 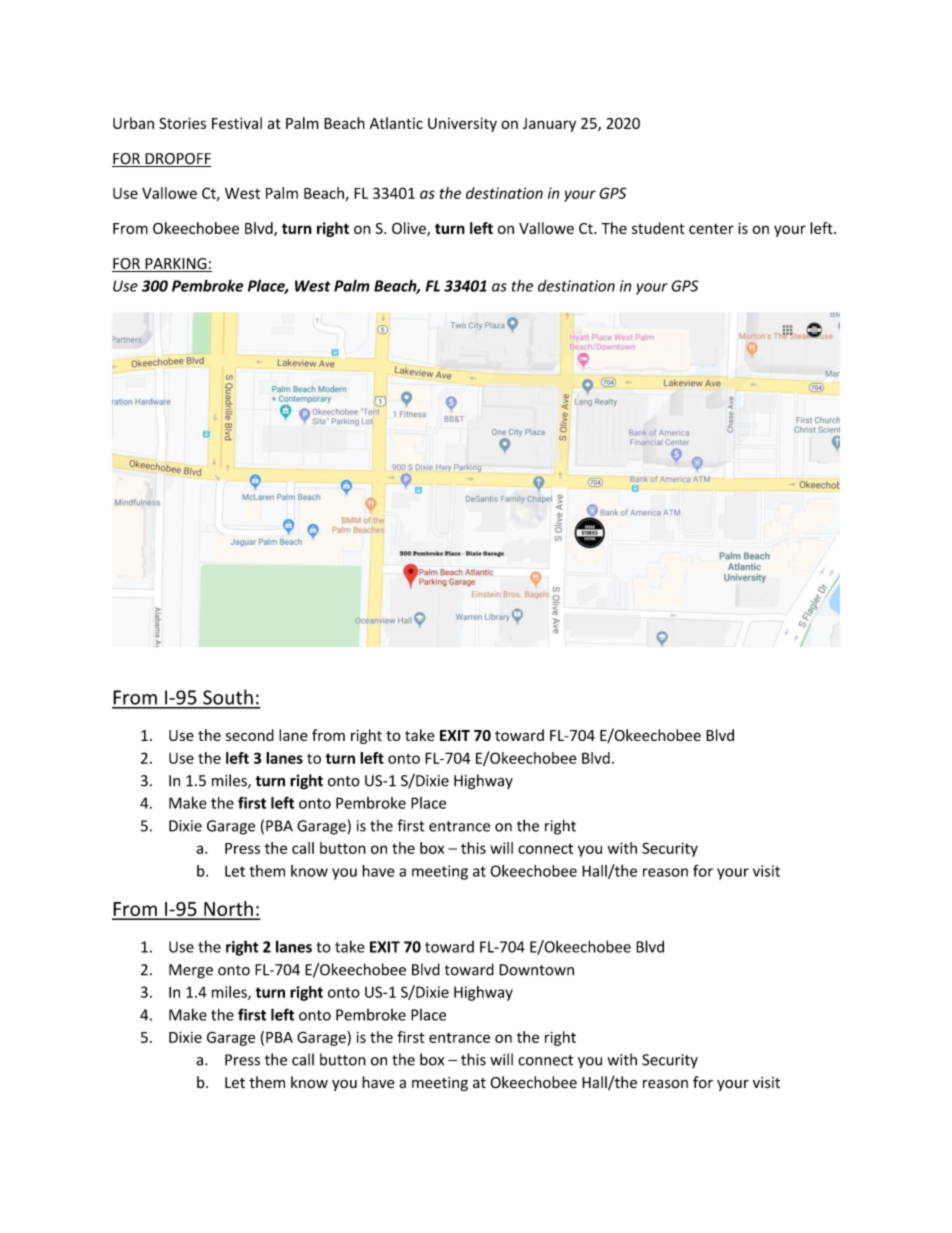 What do you see at coordinates (396, 123) in the screenshot?
I see `Atlantic` at bounding box center [396, 123].
